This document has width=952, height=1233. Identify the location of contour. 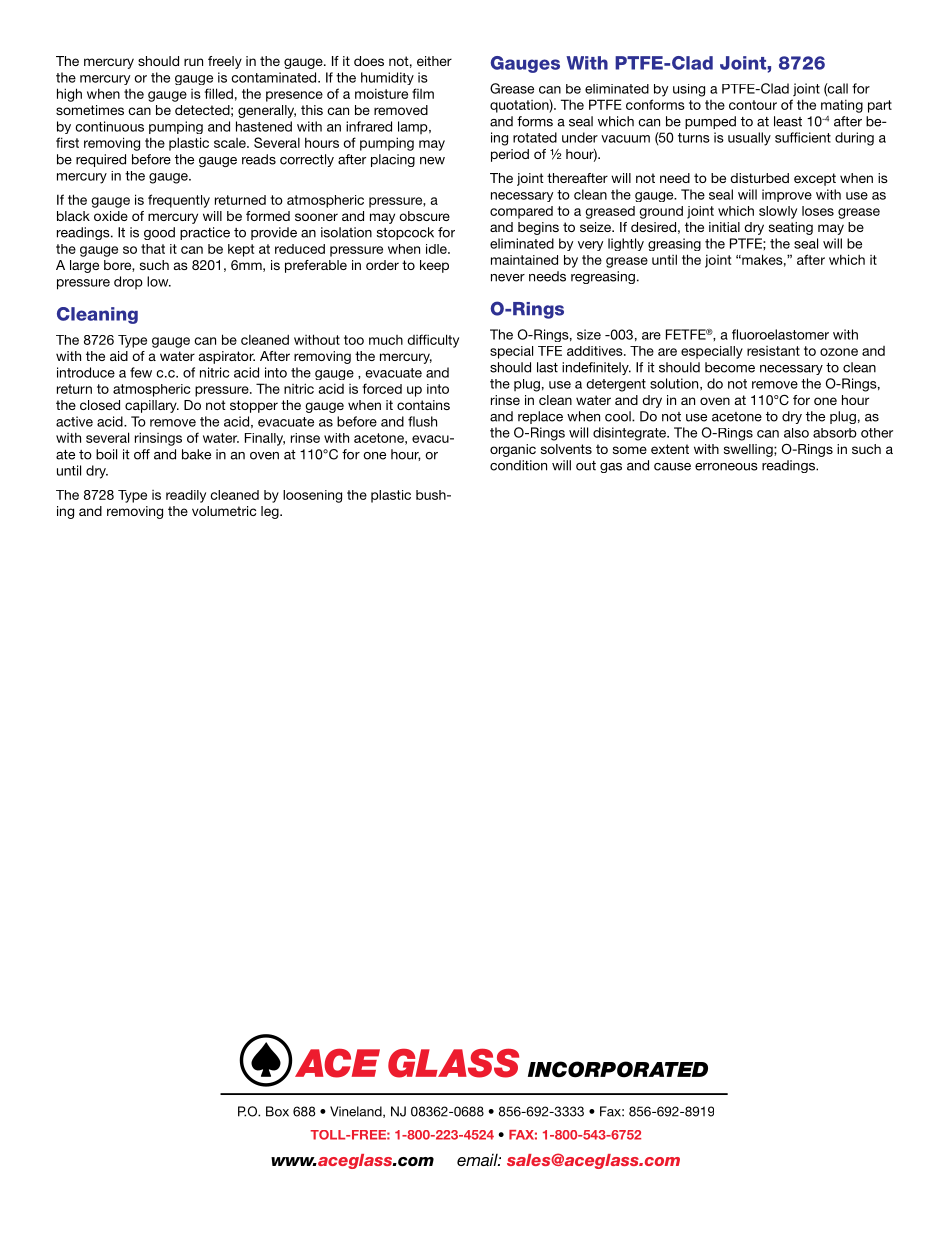
(753, 105).
